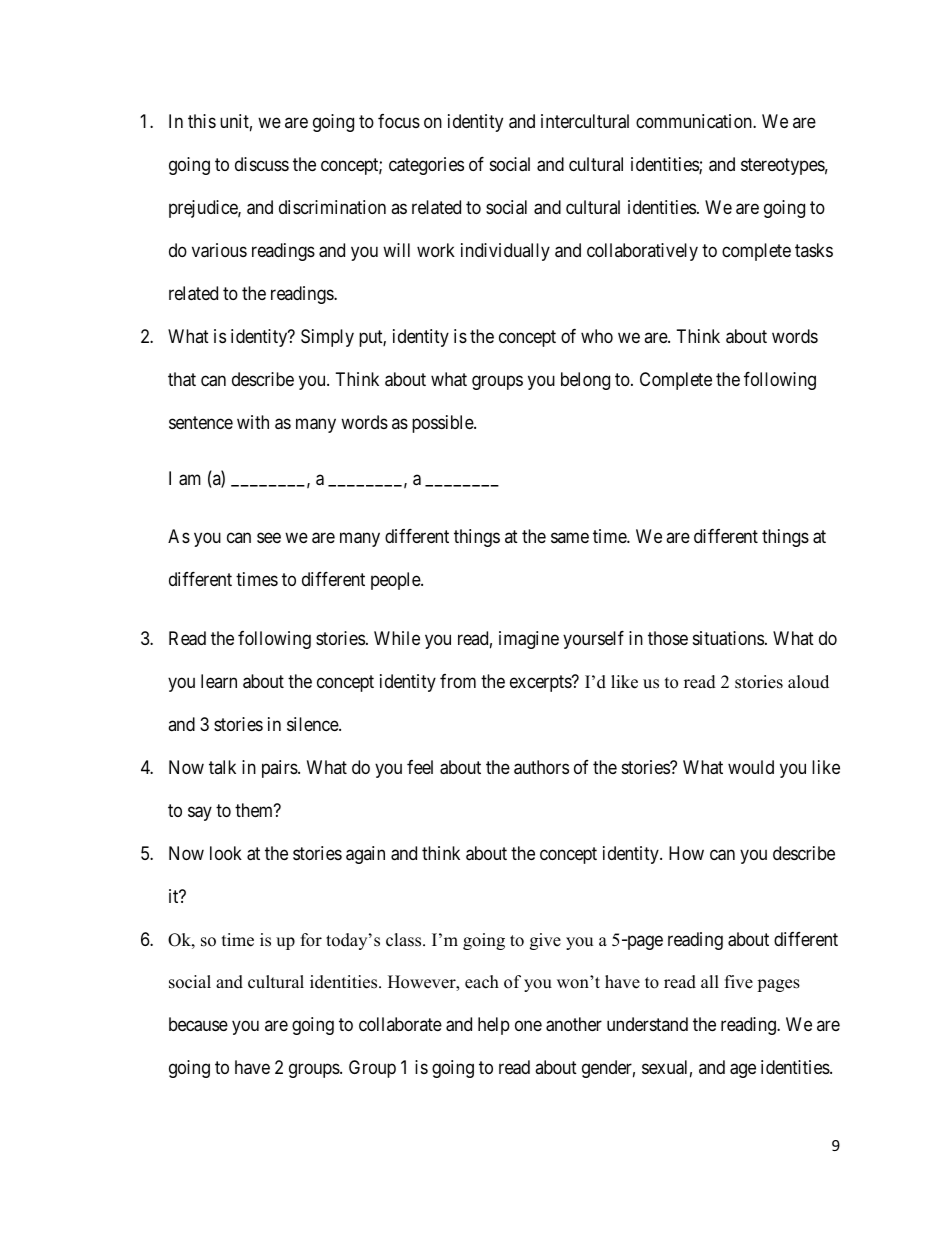 This screenshot has height=1233, width=952. I want to click on each, so click(482, 982).
